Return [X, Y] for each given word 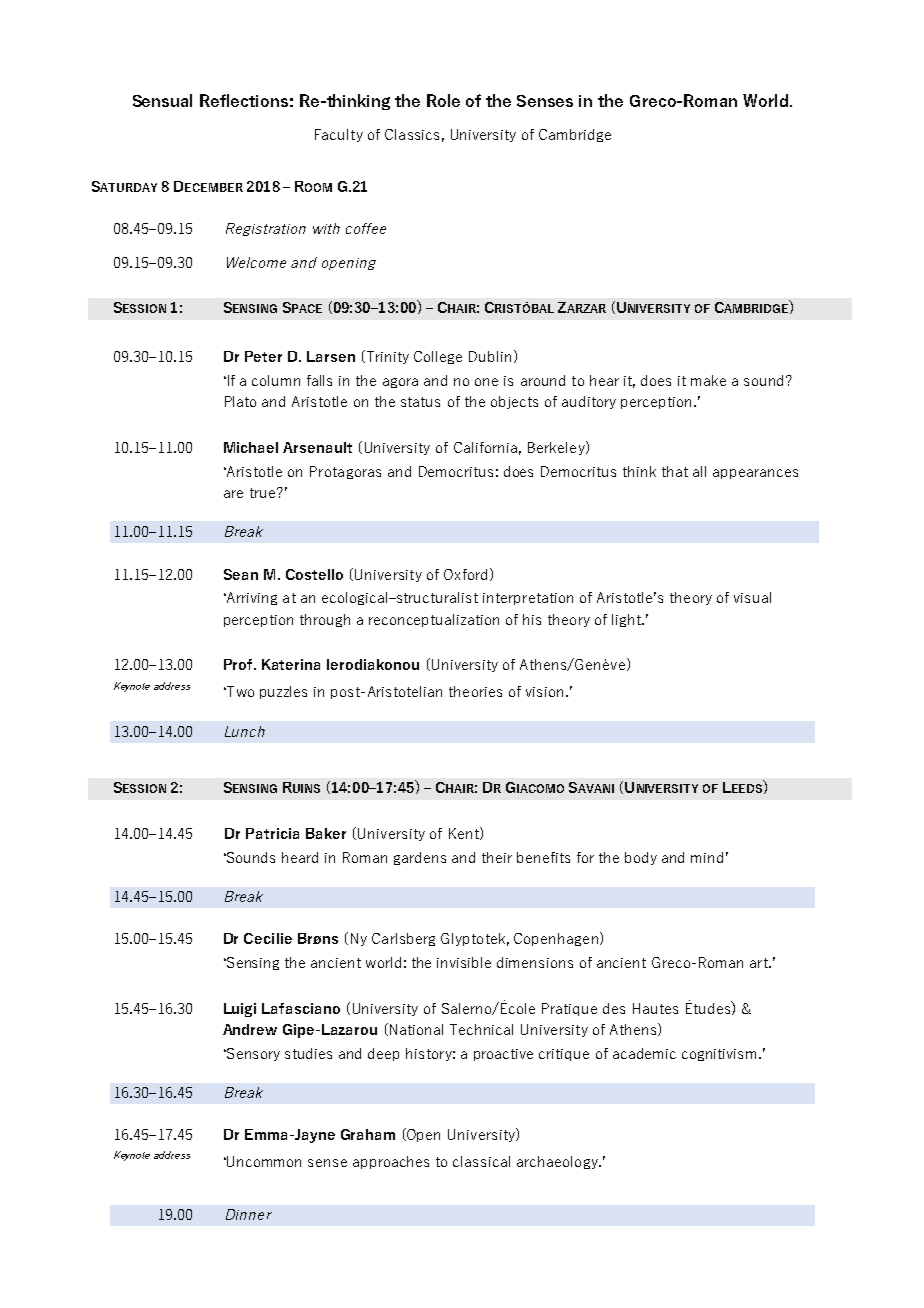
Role [443, 100]
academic [644, 1053]
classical [481, 1161]
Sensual [162, 100]
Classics [412, 134]
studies [308, 1053]
